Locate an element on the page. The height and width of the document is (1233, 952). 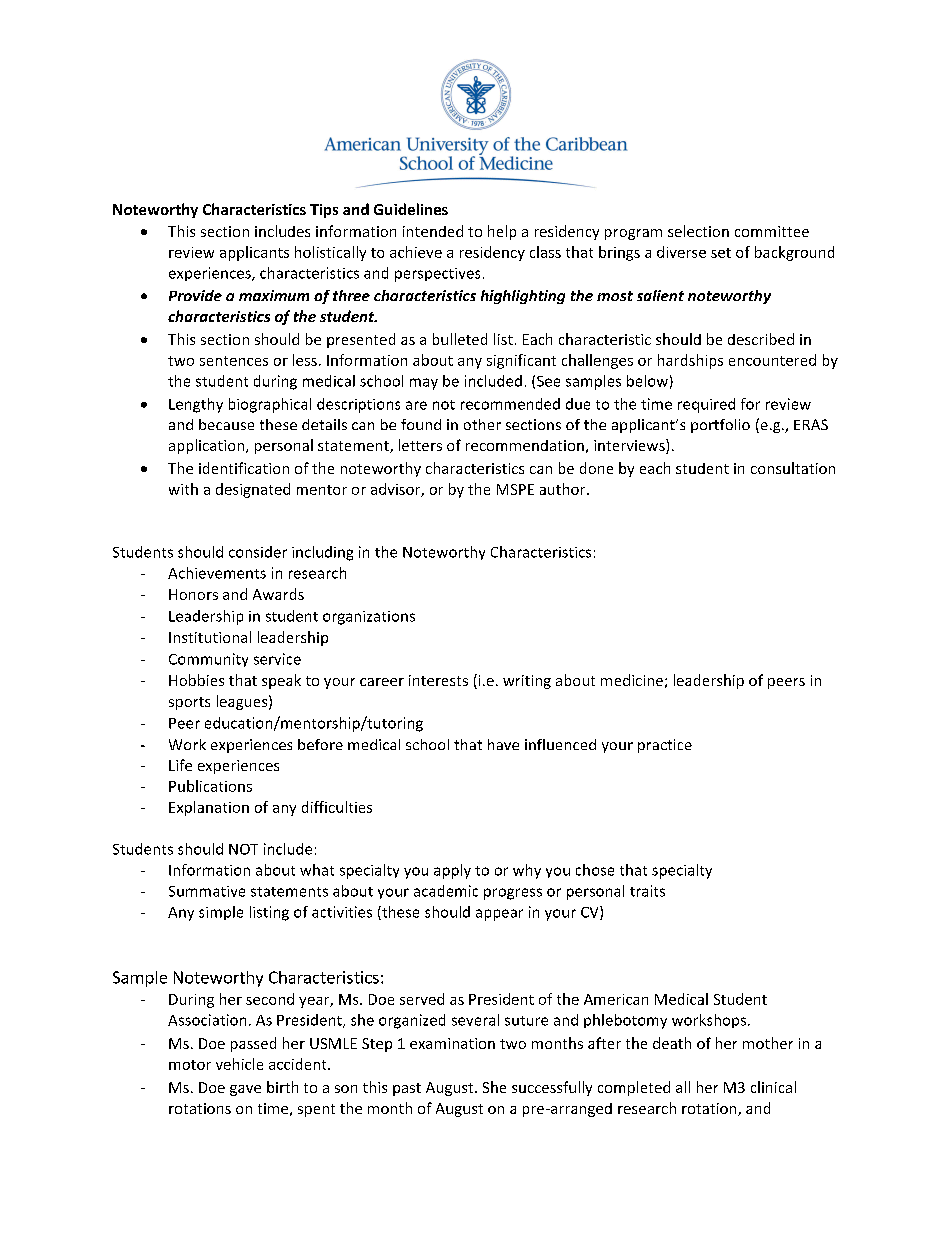
Explanation is located at coordinates (209, 808).
